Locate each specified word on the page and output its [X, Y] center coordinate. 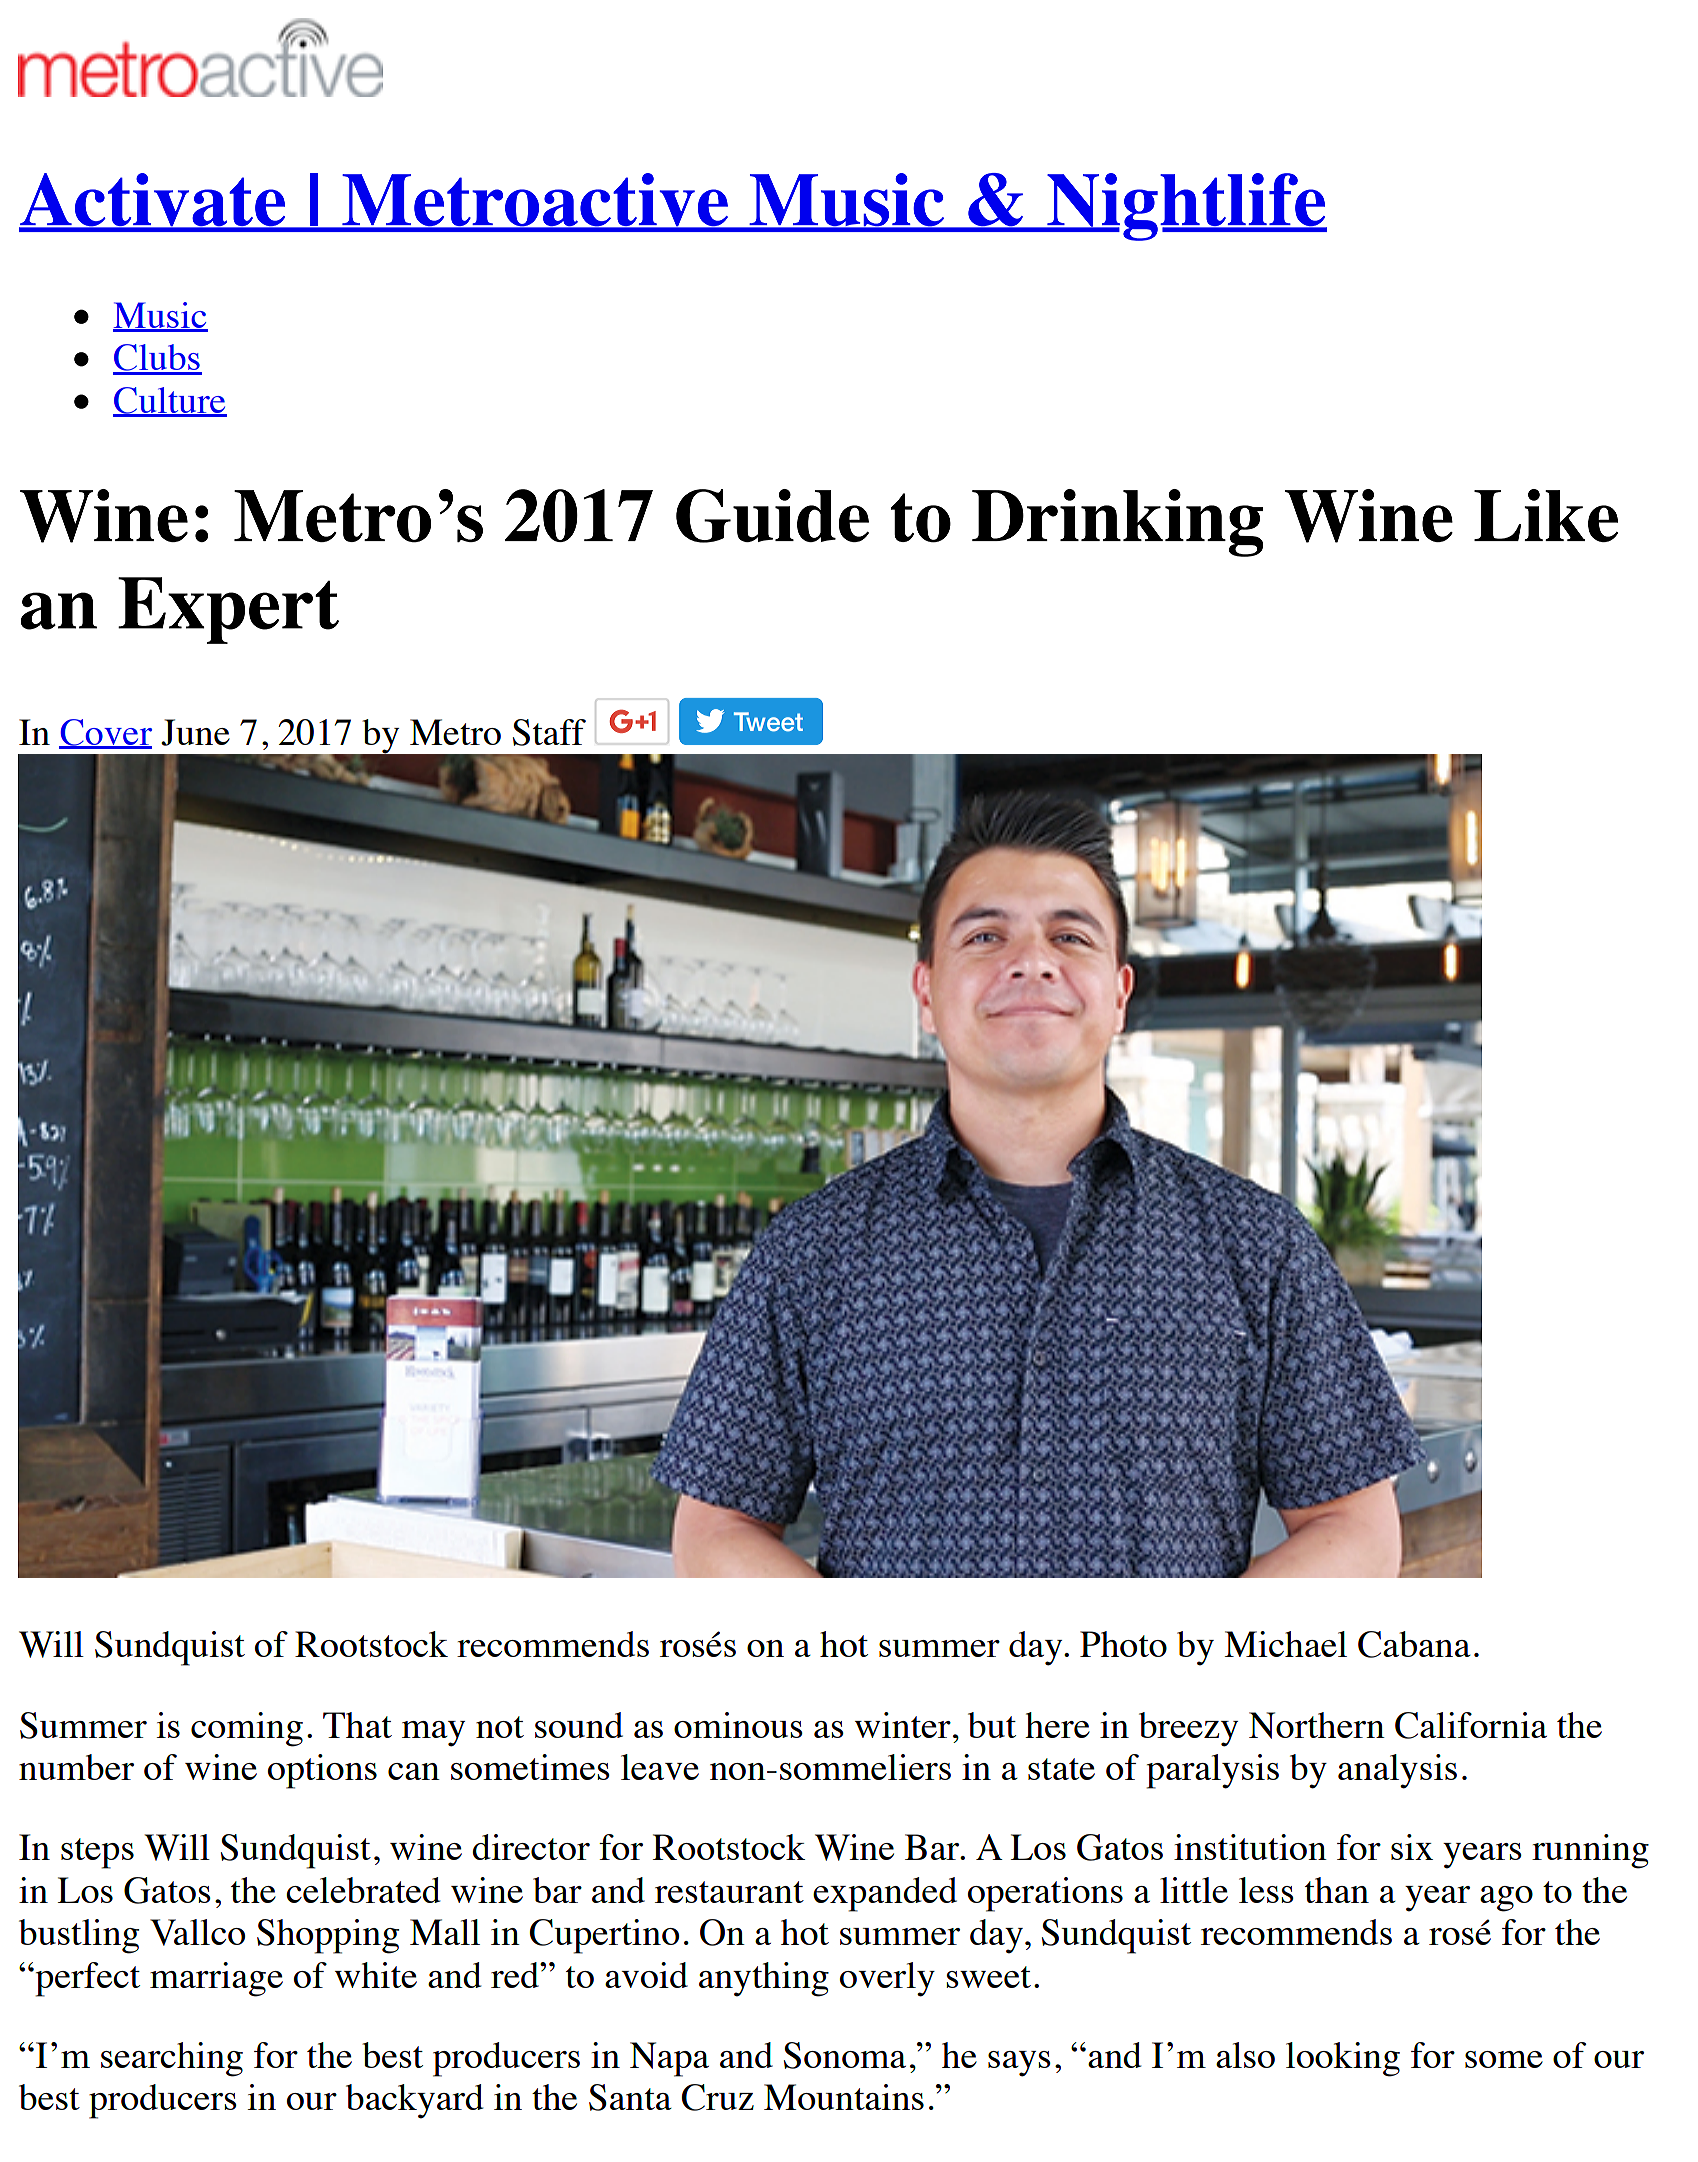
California [1471, 1725]
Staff [549, 732]
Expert [228, 610]
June [195, 732]
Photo [1123, 1644]
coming [247, 1729]
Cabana [1414, 1644]
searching [172, 2059]
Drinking [1118, 523]
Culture [170, 401]
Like [1546, 515]
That [357, 1725]
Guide [772, 516]
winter [903, 1725]
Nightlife [1186, 207]
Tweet [768, 722]
